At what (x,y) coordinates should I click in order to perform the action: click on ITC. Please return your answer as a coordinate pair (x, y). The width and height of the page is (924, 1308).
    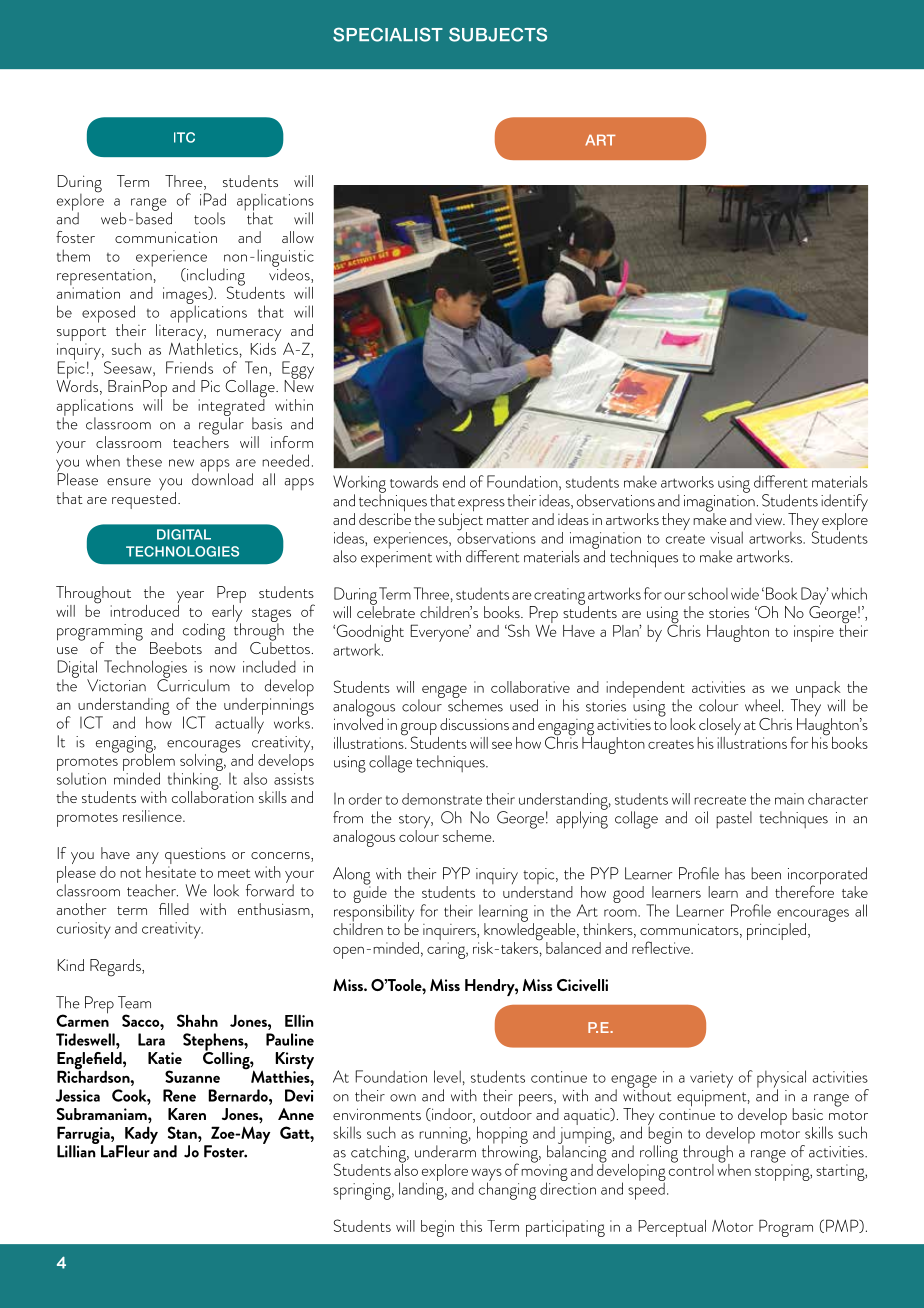
    Looking at the image, I should click on (184, 137).
